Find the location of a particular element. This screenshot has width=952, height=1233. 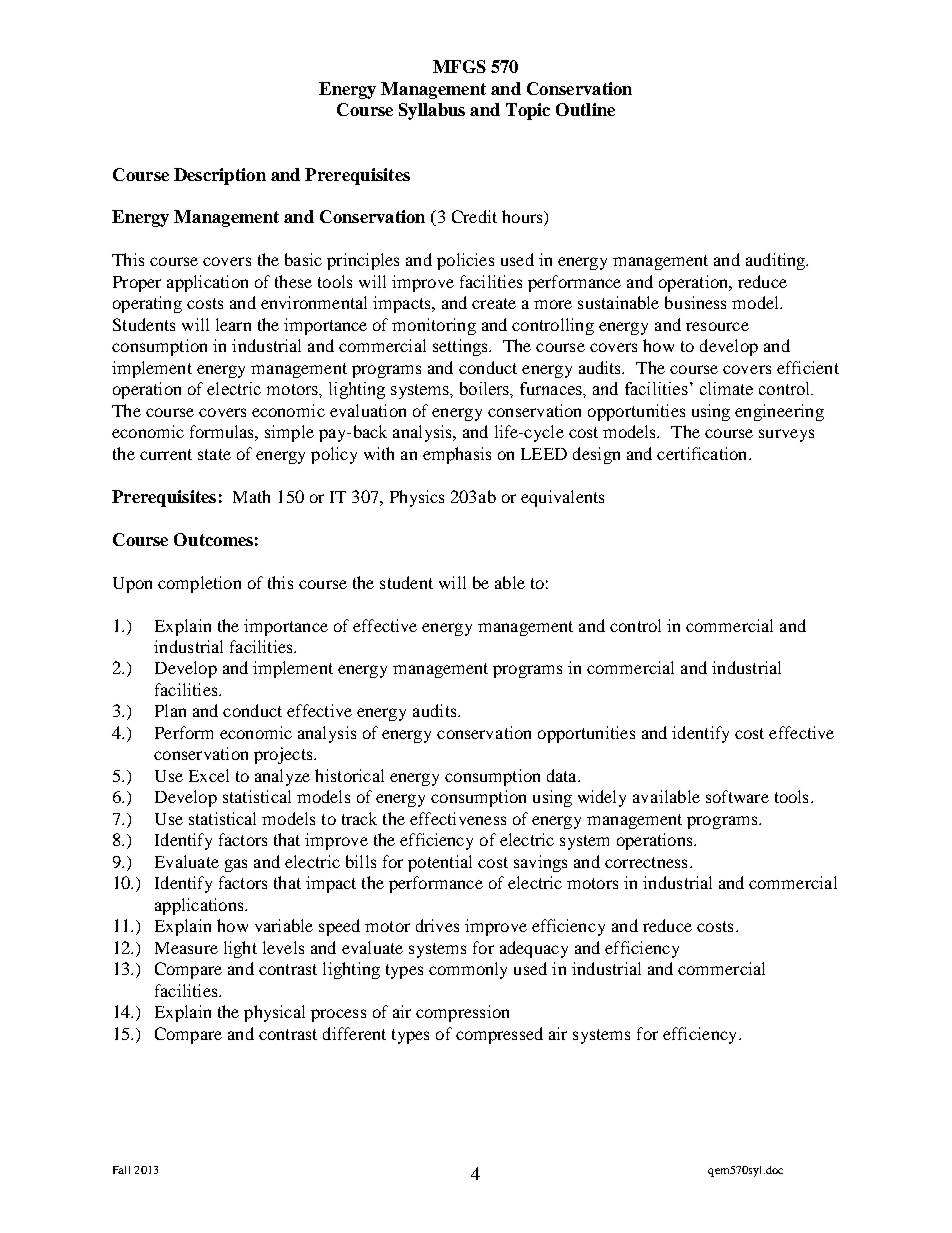

Syllabus is located at coordinates (432, 111).
